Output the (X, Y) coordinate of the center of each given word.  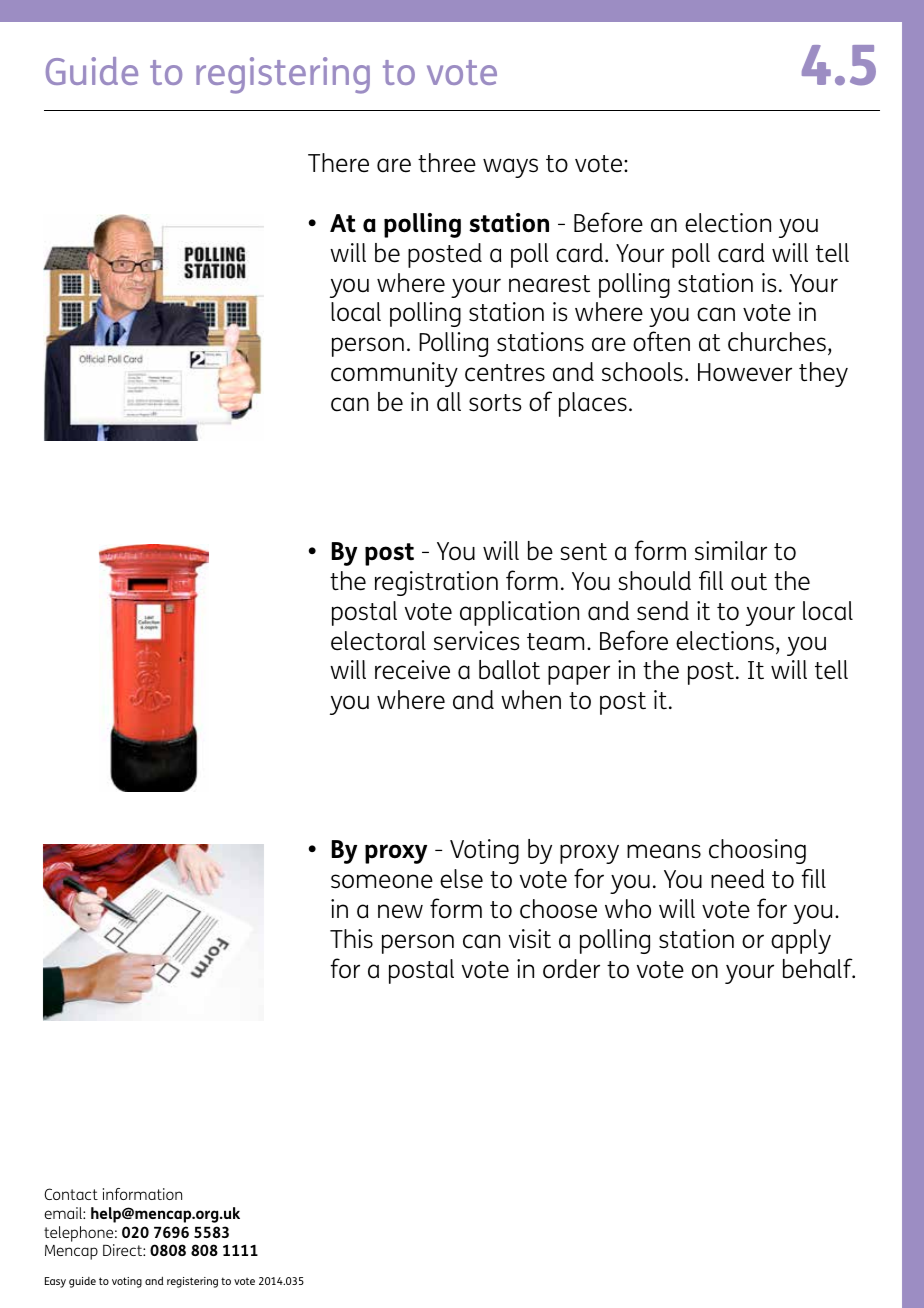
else (461, 879)
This (351, 939)
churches (777, 342)
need (738, 879)
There (338, 163)
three (447, 163)
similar (731, 551)
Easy (55, 1282)
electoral (378, 641)
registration (436, 583)
